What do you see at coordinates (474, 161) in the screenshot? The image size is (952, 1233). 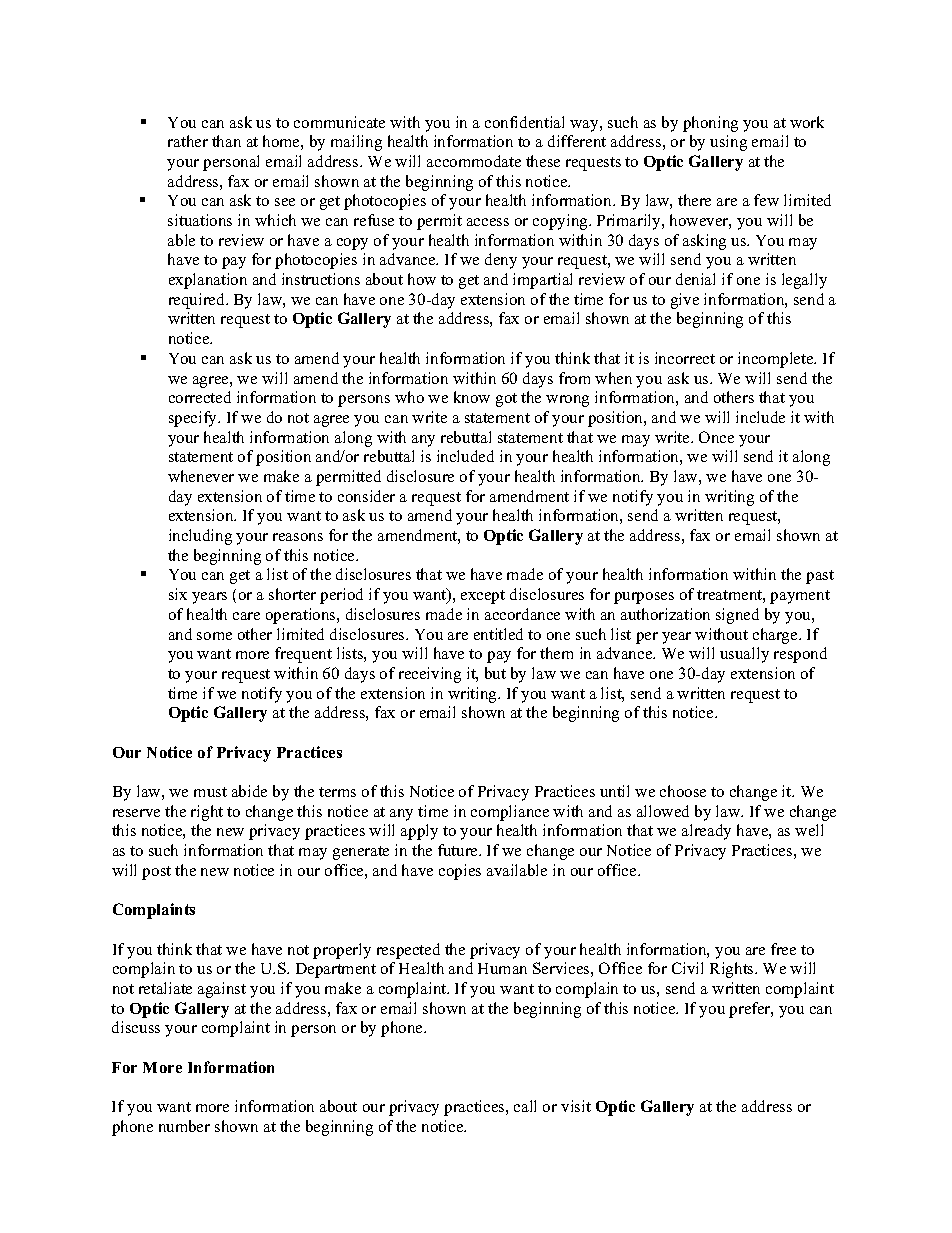 I see `accommodate` at bounding box center [474, 161].
